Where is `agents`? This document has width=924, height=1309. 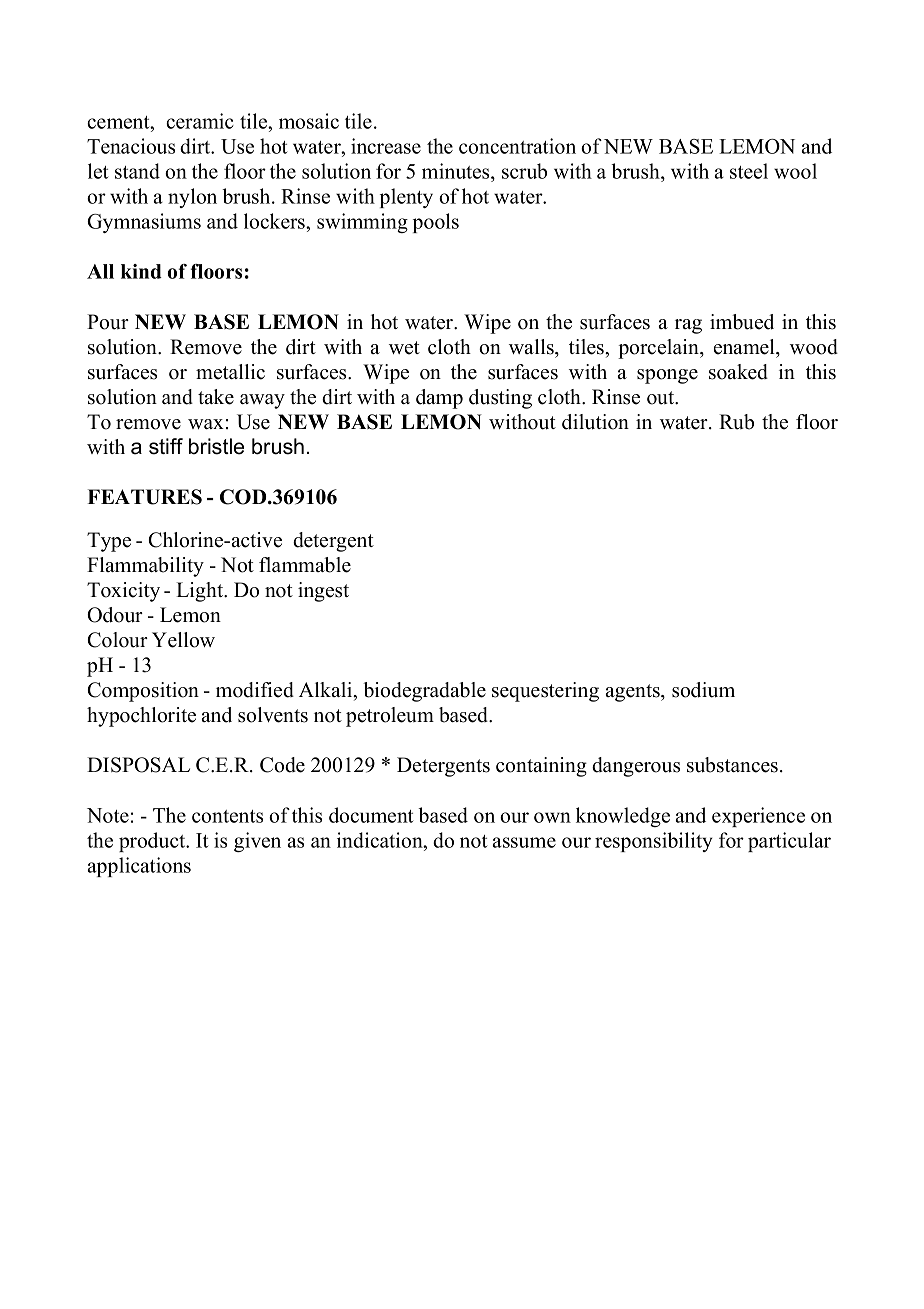 agents is located at coordinates (633, 693).
